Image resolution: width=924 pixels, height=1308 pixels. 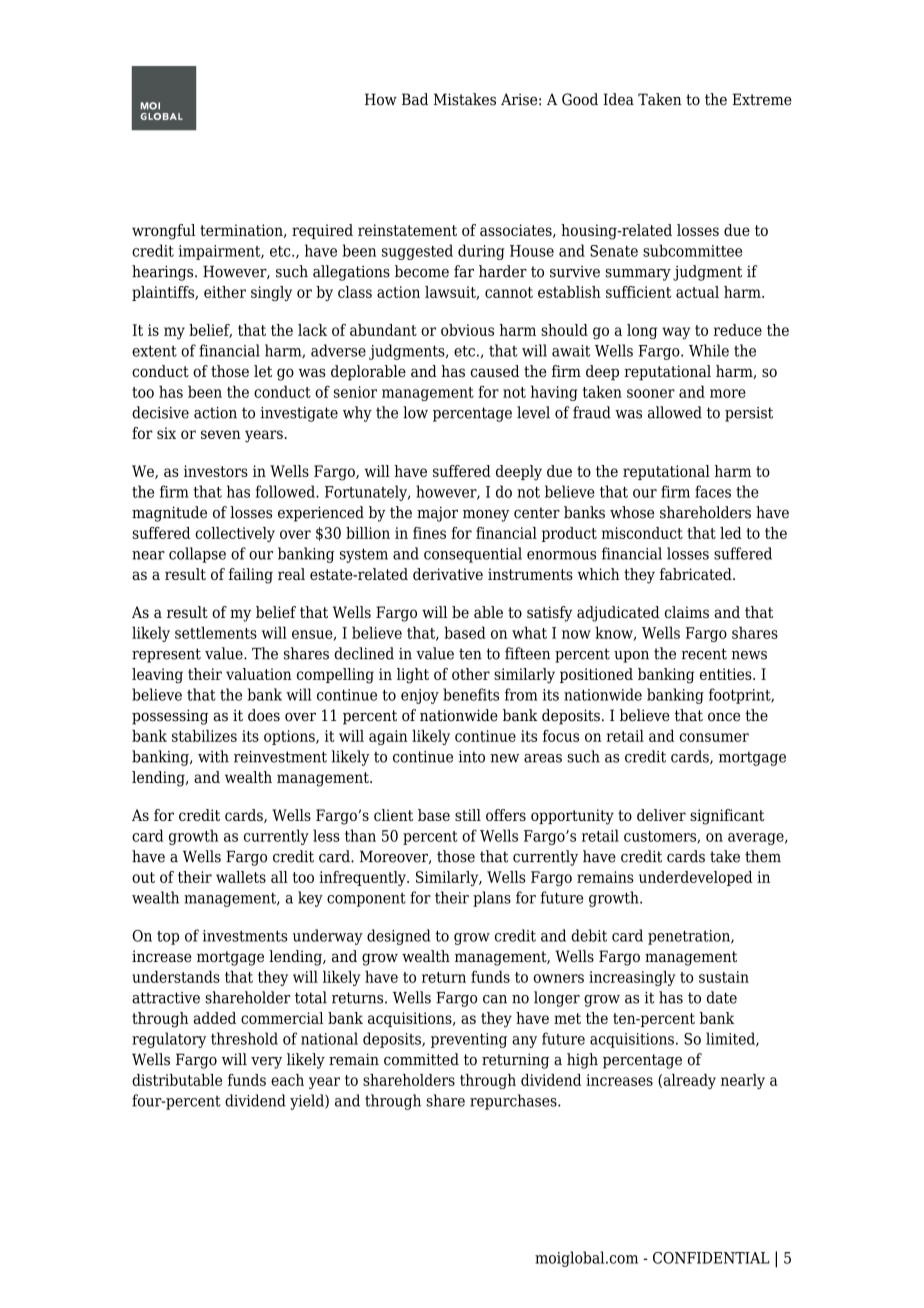 What do you see at coordinates (163, 232) in the screenshot?
I see `wrongful` at bounding box center [163, 232].
